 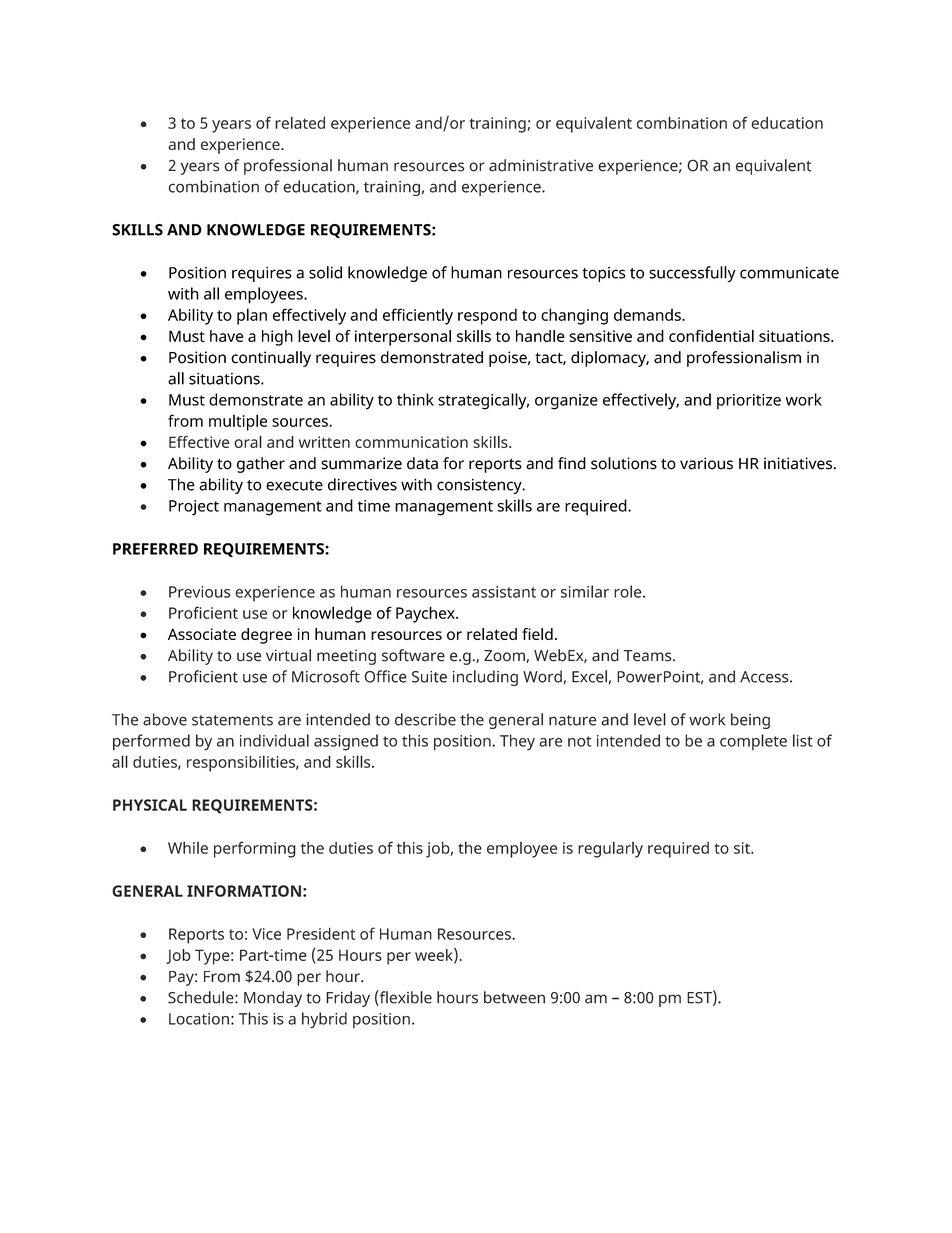 I want to click on successfully, so click(x=692, y=274).
